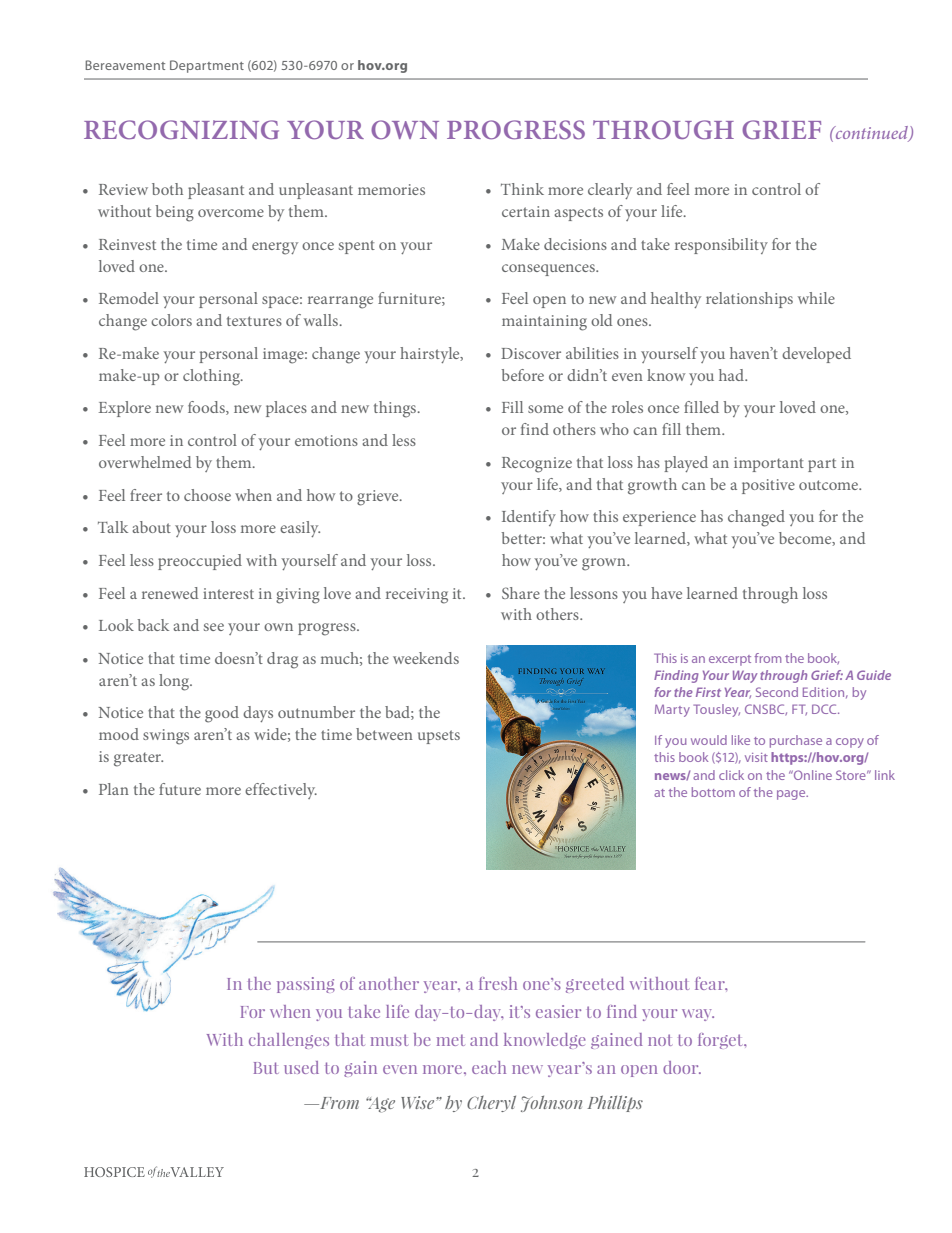 This page has height=1233, width=952. Describe the element at coordinates (521, 593) in the page. I see `Share` at that location.
